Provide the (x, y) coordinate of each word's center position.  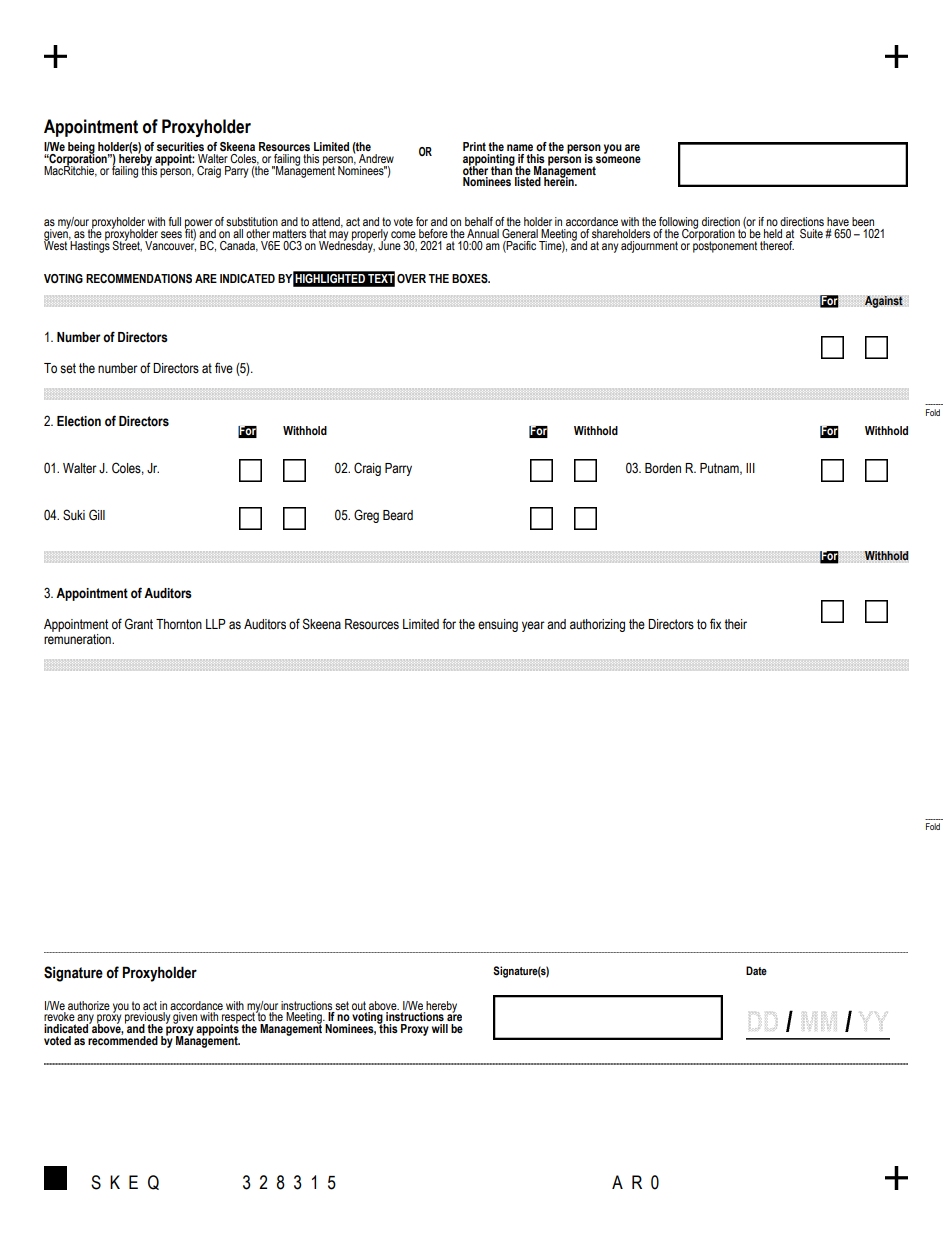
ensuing (498, 625)
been (863, 221)
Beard (398, 515)
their (735, 624)
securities (180, 146)
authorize (89, 1005)
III (750, 468)
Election (79, 421)
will (440, 1028)
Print (474, 146)
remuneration (78, 639)
